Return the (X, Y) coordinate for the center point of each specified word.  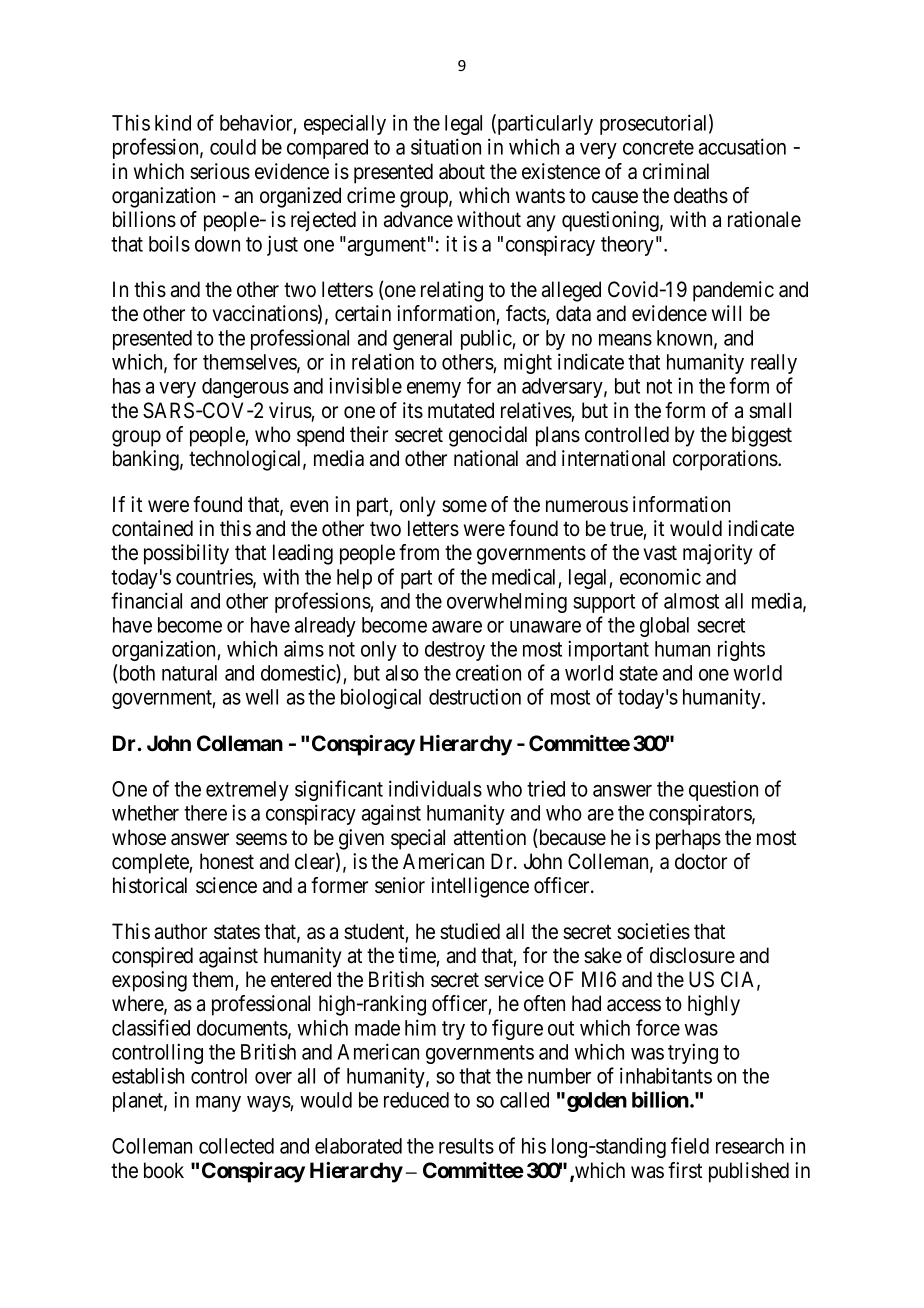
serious (220, 171)
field (690, 1145)
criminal (676, 171)
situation (446, 146)
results (466, 1146)
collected (236, 1146)
